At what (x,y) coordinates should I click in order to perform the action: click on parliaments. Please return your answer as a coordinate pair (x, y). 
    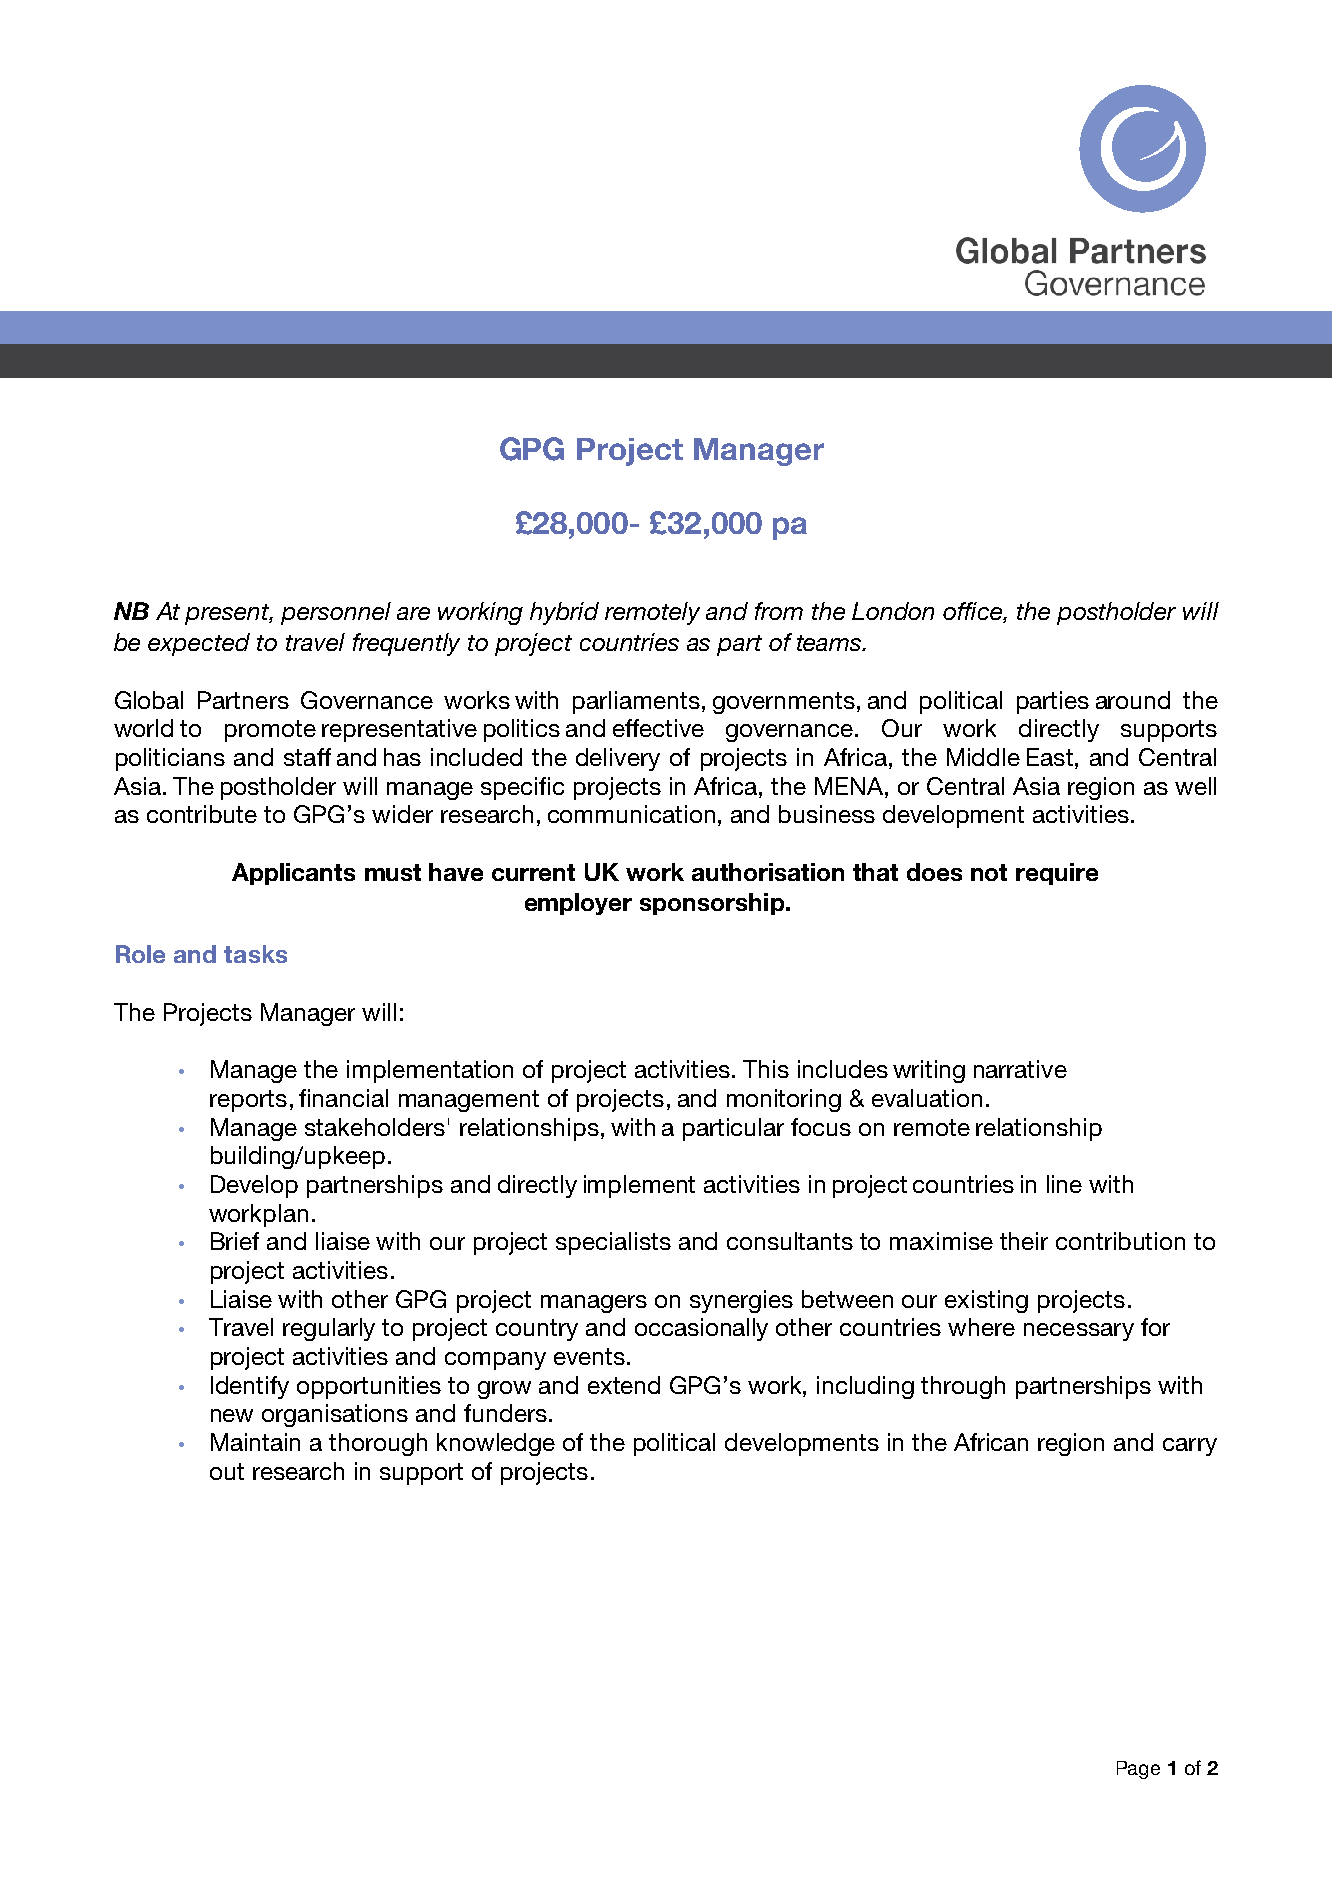
    Looking at the image, I should click on (636, 702).
